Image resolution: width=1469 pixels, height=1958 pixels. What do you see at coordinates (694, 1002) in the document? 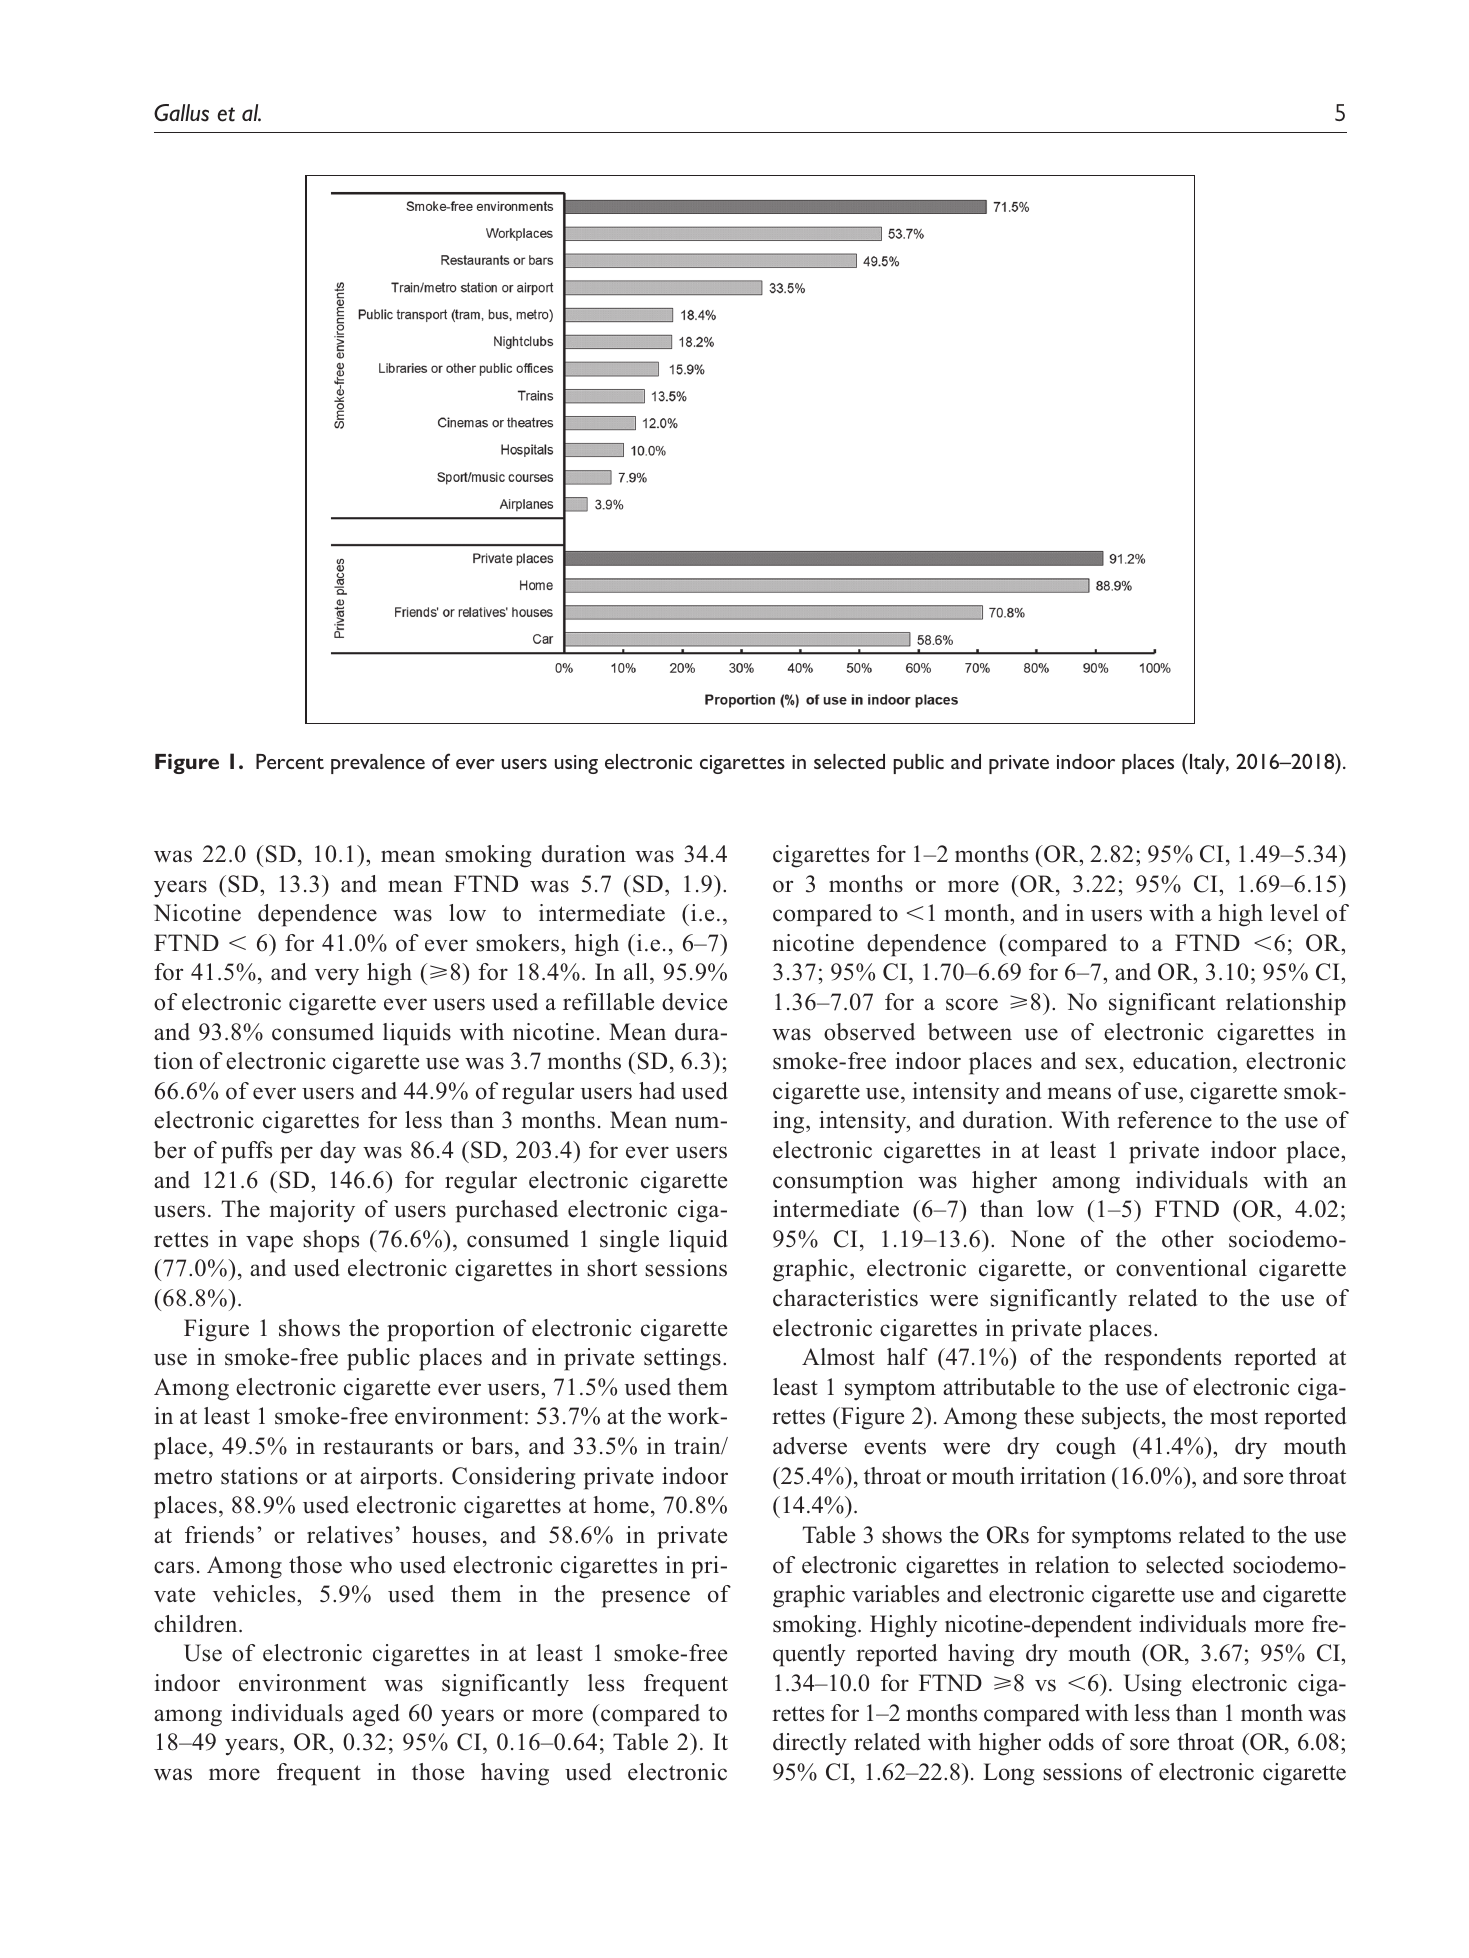
I see `device` at bounding box center [694, 1002].
